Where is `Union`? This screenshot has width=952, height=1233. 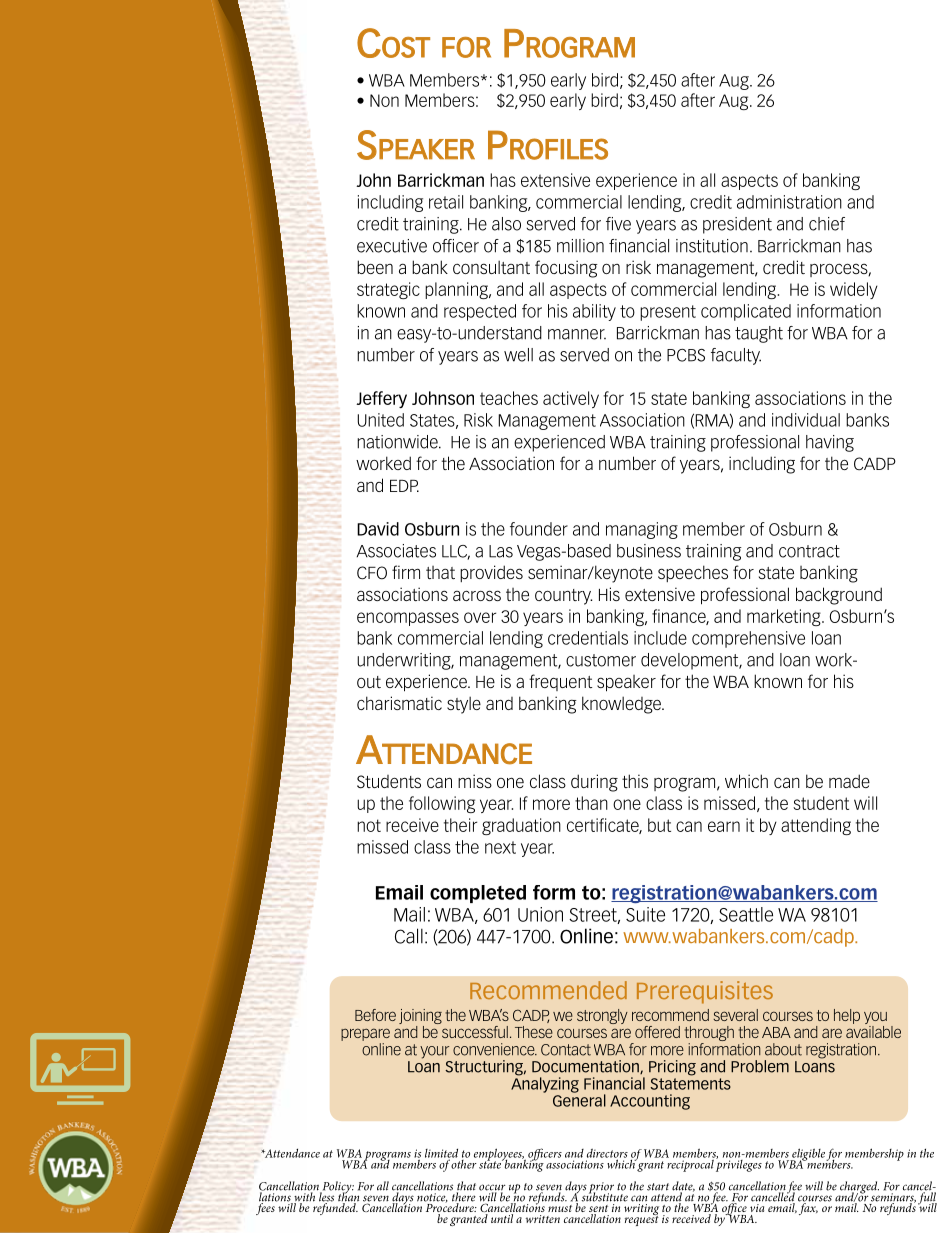
Union is located at coordinates (540, 914).
